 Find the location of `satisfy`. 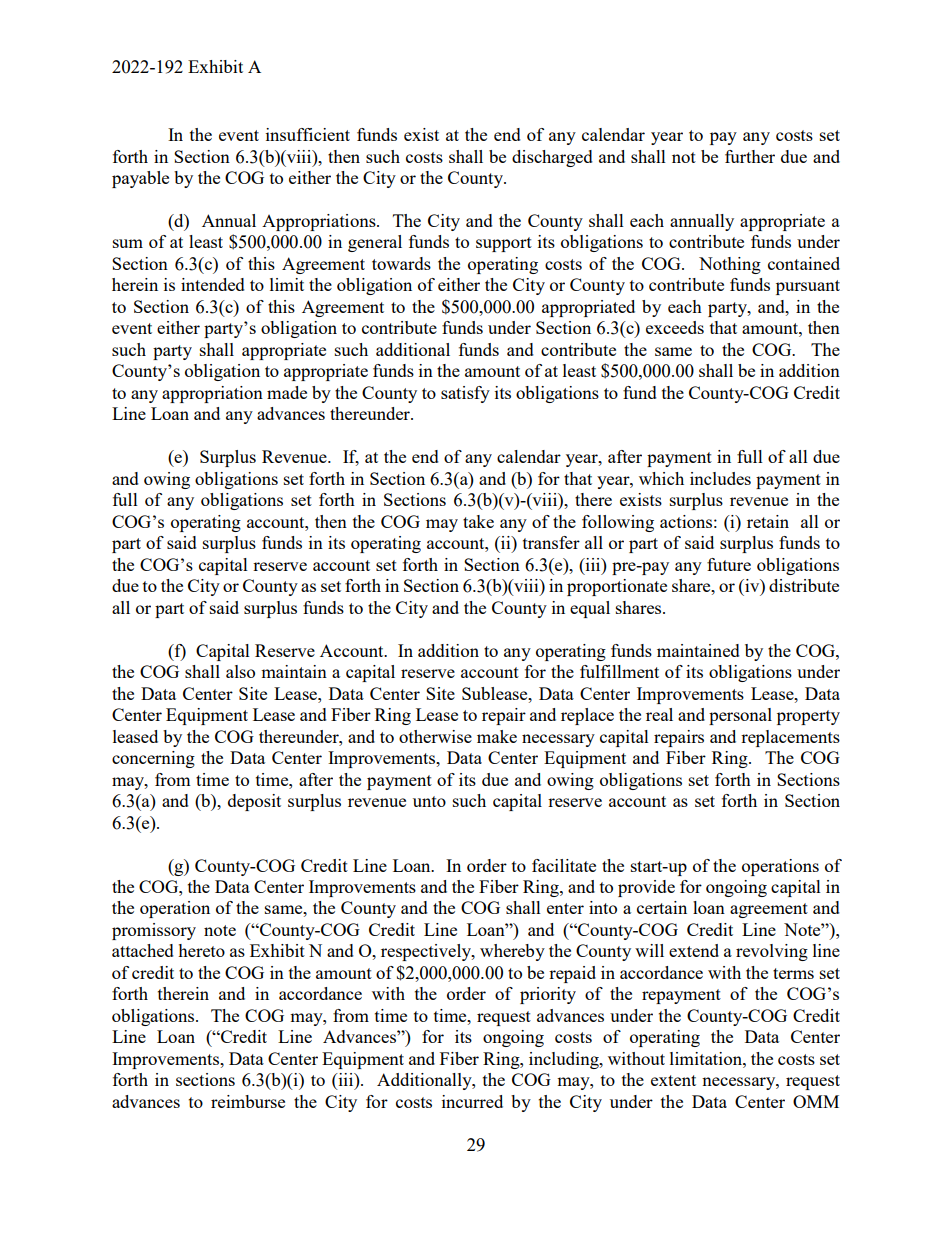

satisfy is located at coordinates (465, 394).
